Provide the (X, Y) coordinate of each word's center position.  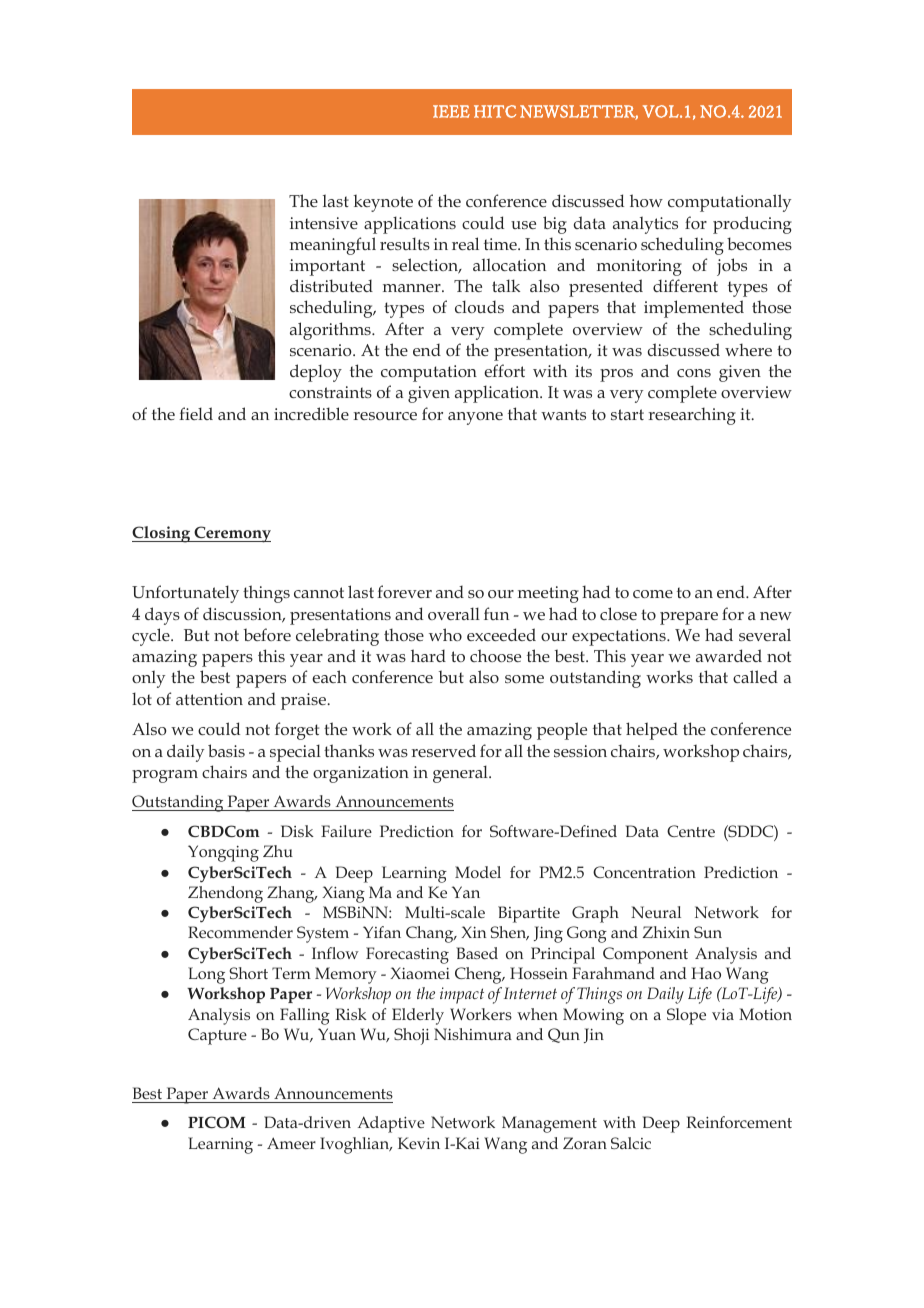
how (646, 200)
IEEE (451, 111)
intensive (324, 223)
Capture (217, 1036)
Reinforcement (739, 1122)
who (445, 634)
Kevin (419, 1143)
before (267, 634)
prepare (689, 618)
